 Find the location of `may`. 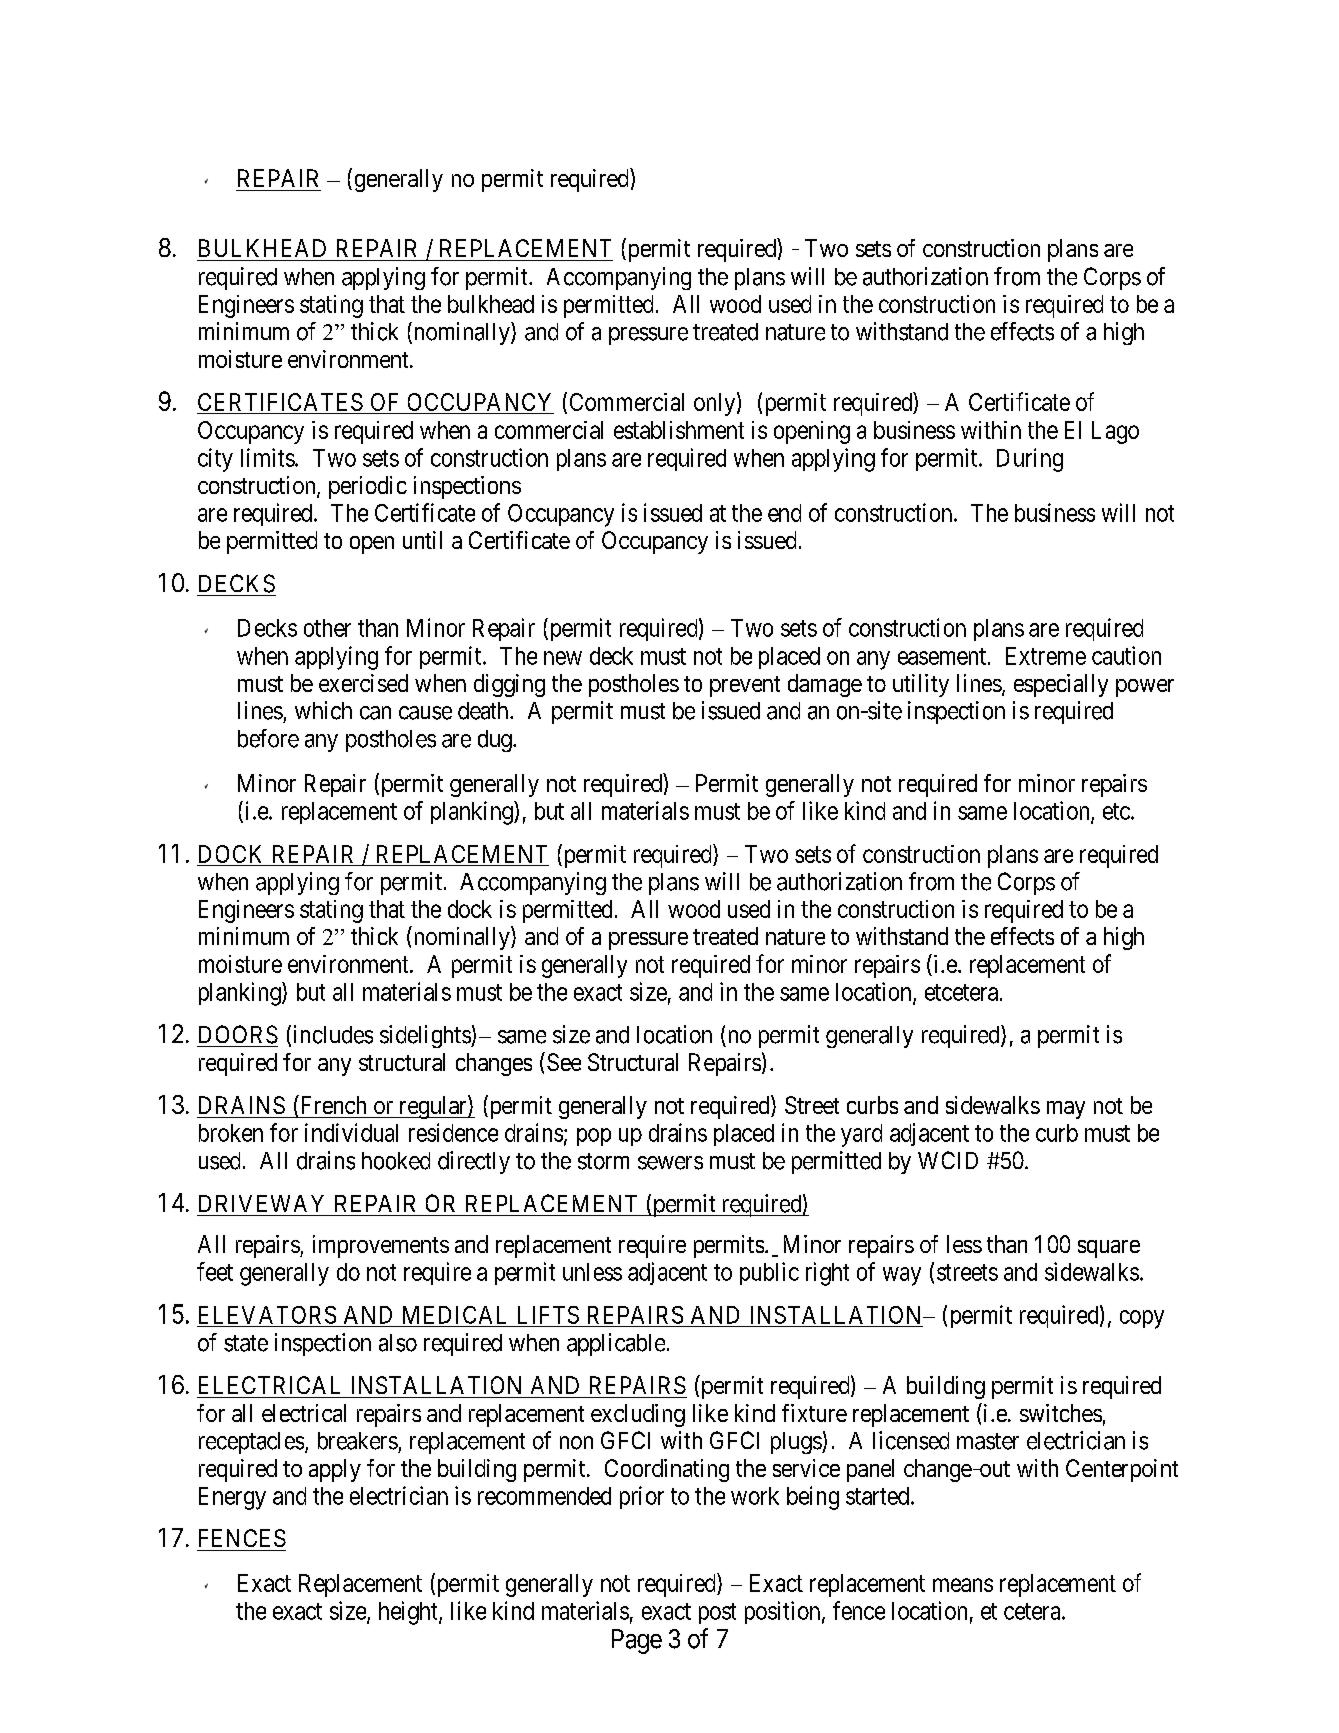

may is located at coordinates (1066, 1110).
